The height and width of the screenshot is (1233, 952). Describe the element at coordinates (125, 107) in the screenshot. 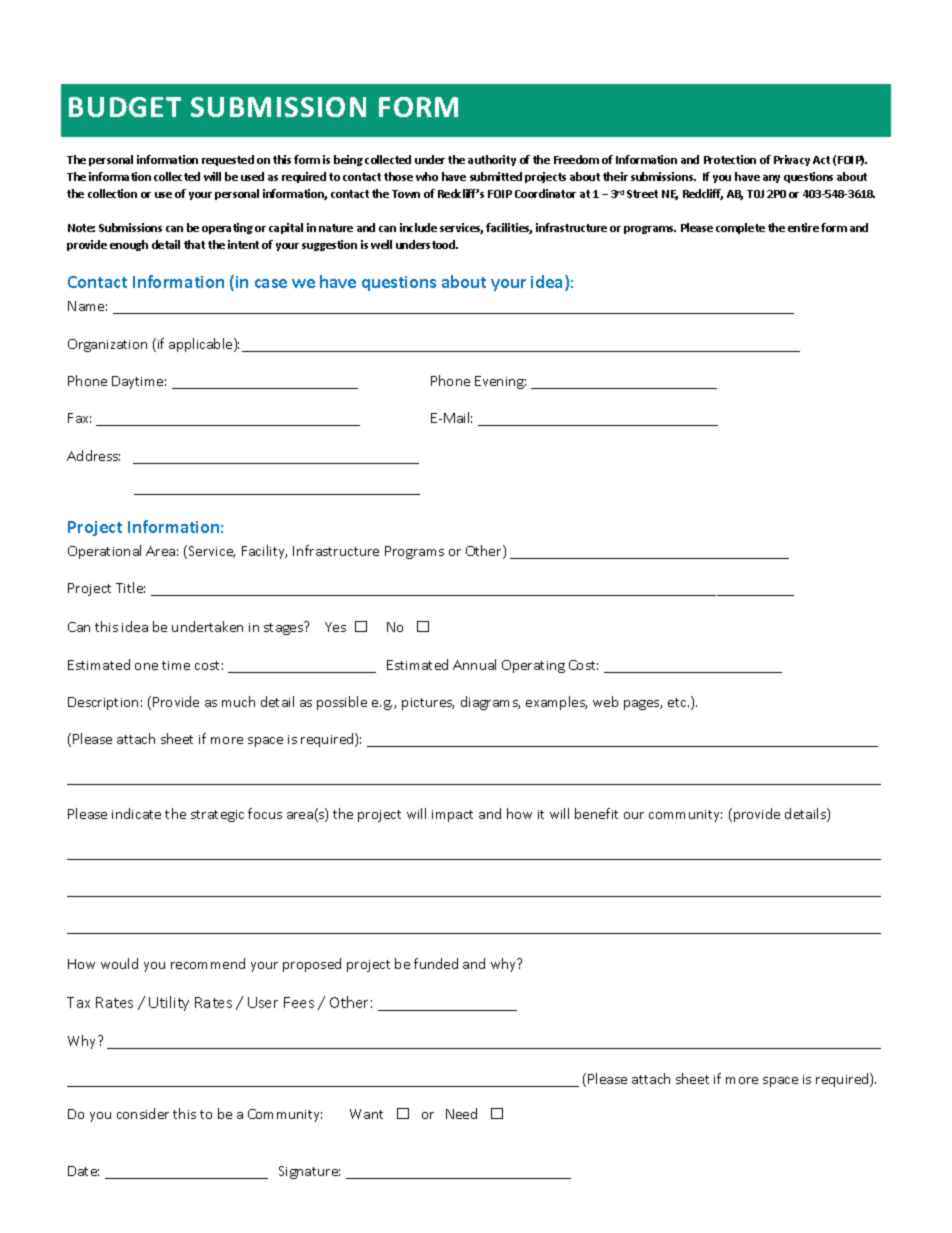

I see `BUDGET` at that location.
